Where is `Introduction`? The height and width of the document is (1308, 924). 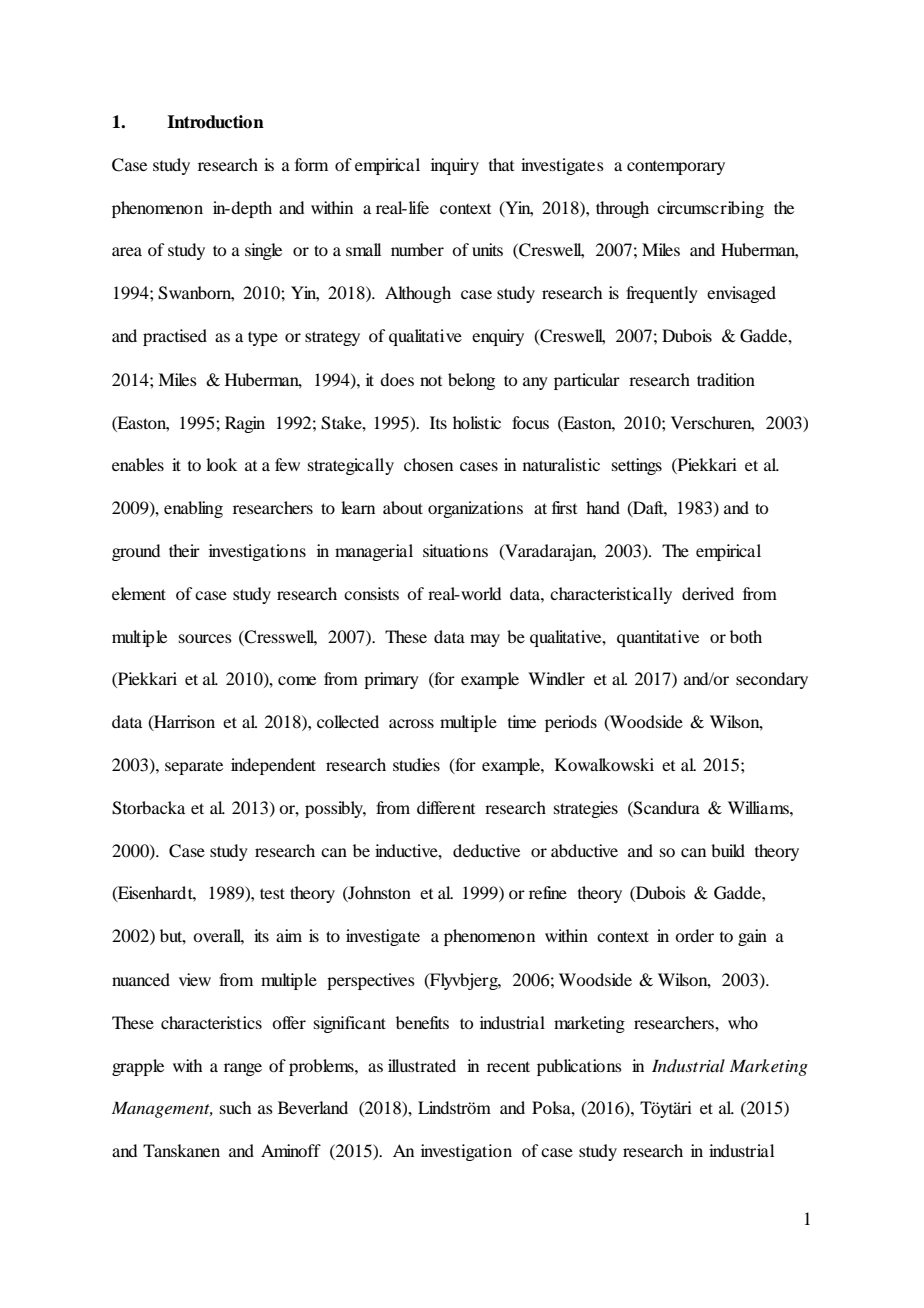
Introduction is located at coordinates (215, 122).
